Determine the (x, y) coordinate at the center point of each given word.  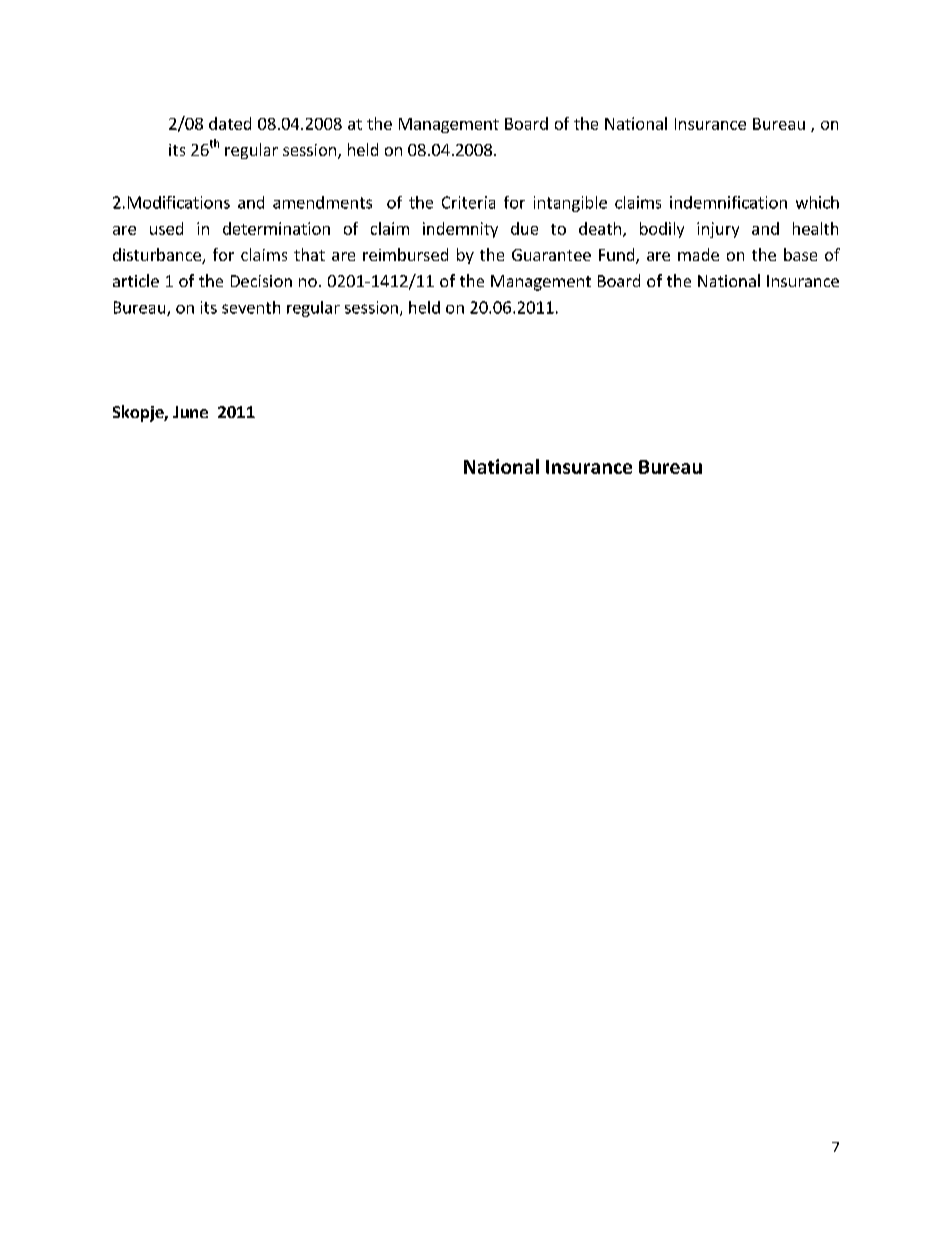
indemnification (728, 202)
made (698, 254)
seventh (251, 307)
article (136, 280)
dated (230, 123)
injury (718, 230)
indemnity (460, 230)
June (190, 412)
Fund (618, 256)
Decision (261, 281)
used (166, 228)
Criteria (468, 202)
